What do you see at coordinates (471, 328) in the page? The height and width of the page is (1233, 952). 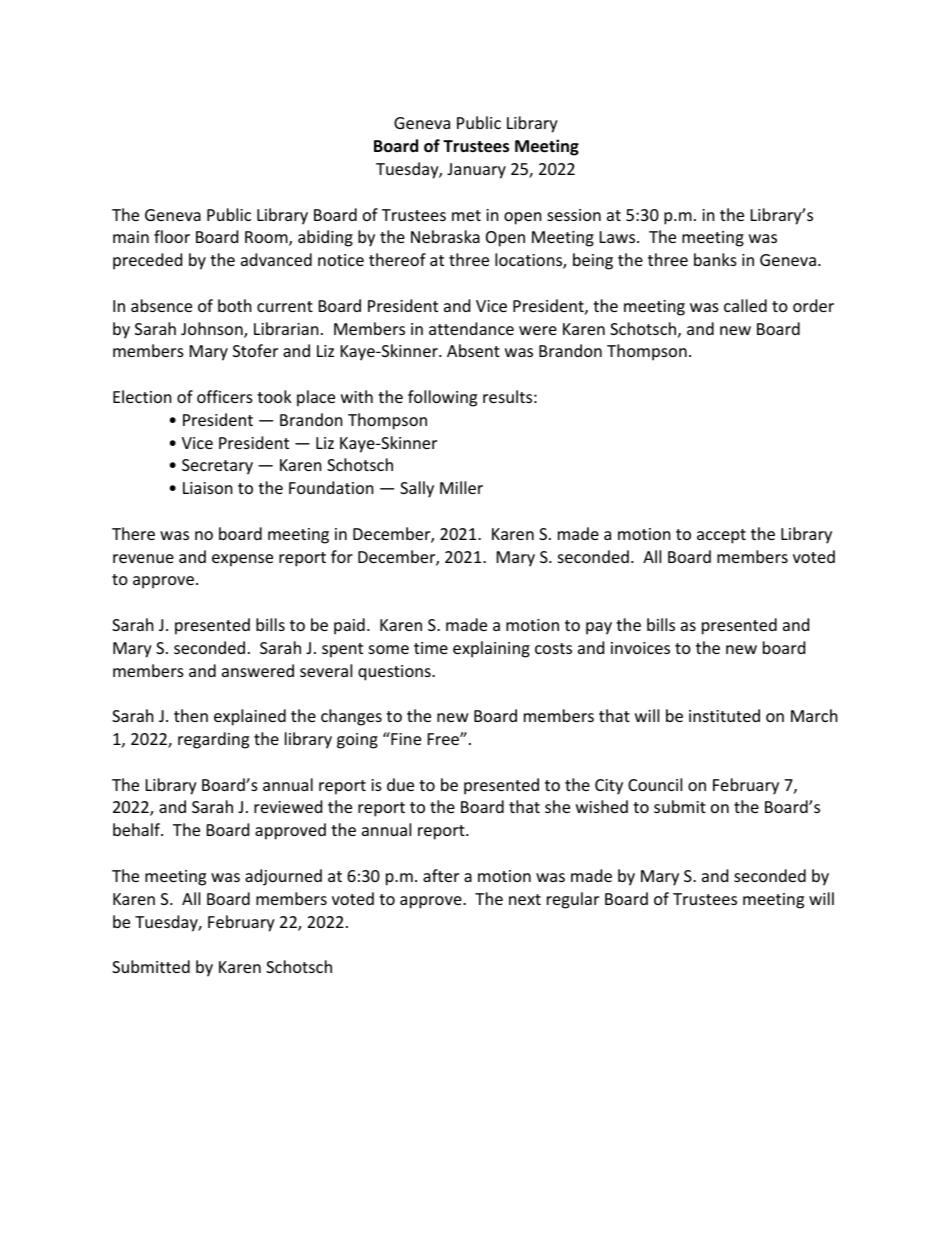 I see `attendance` at bounding box center [471, 328].
